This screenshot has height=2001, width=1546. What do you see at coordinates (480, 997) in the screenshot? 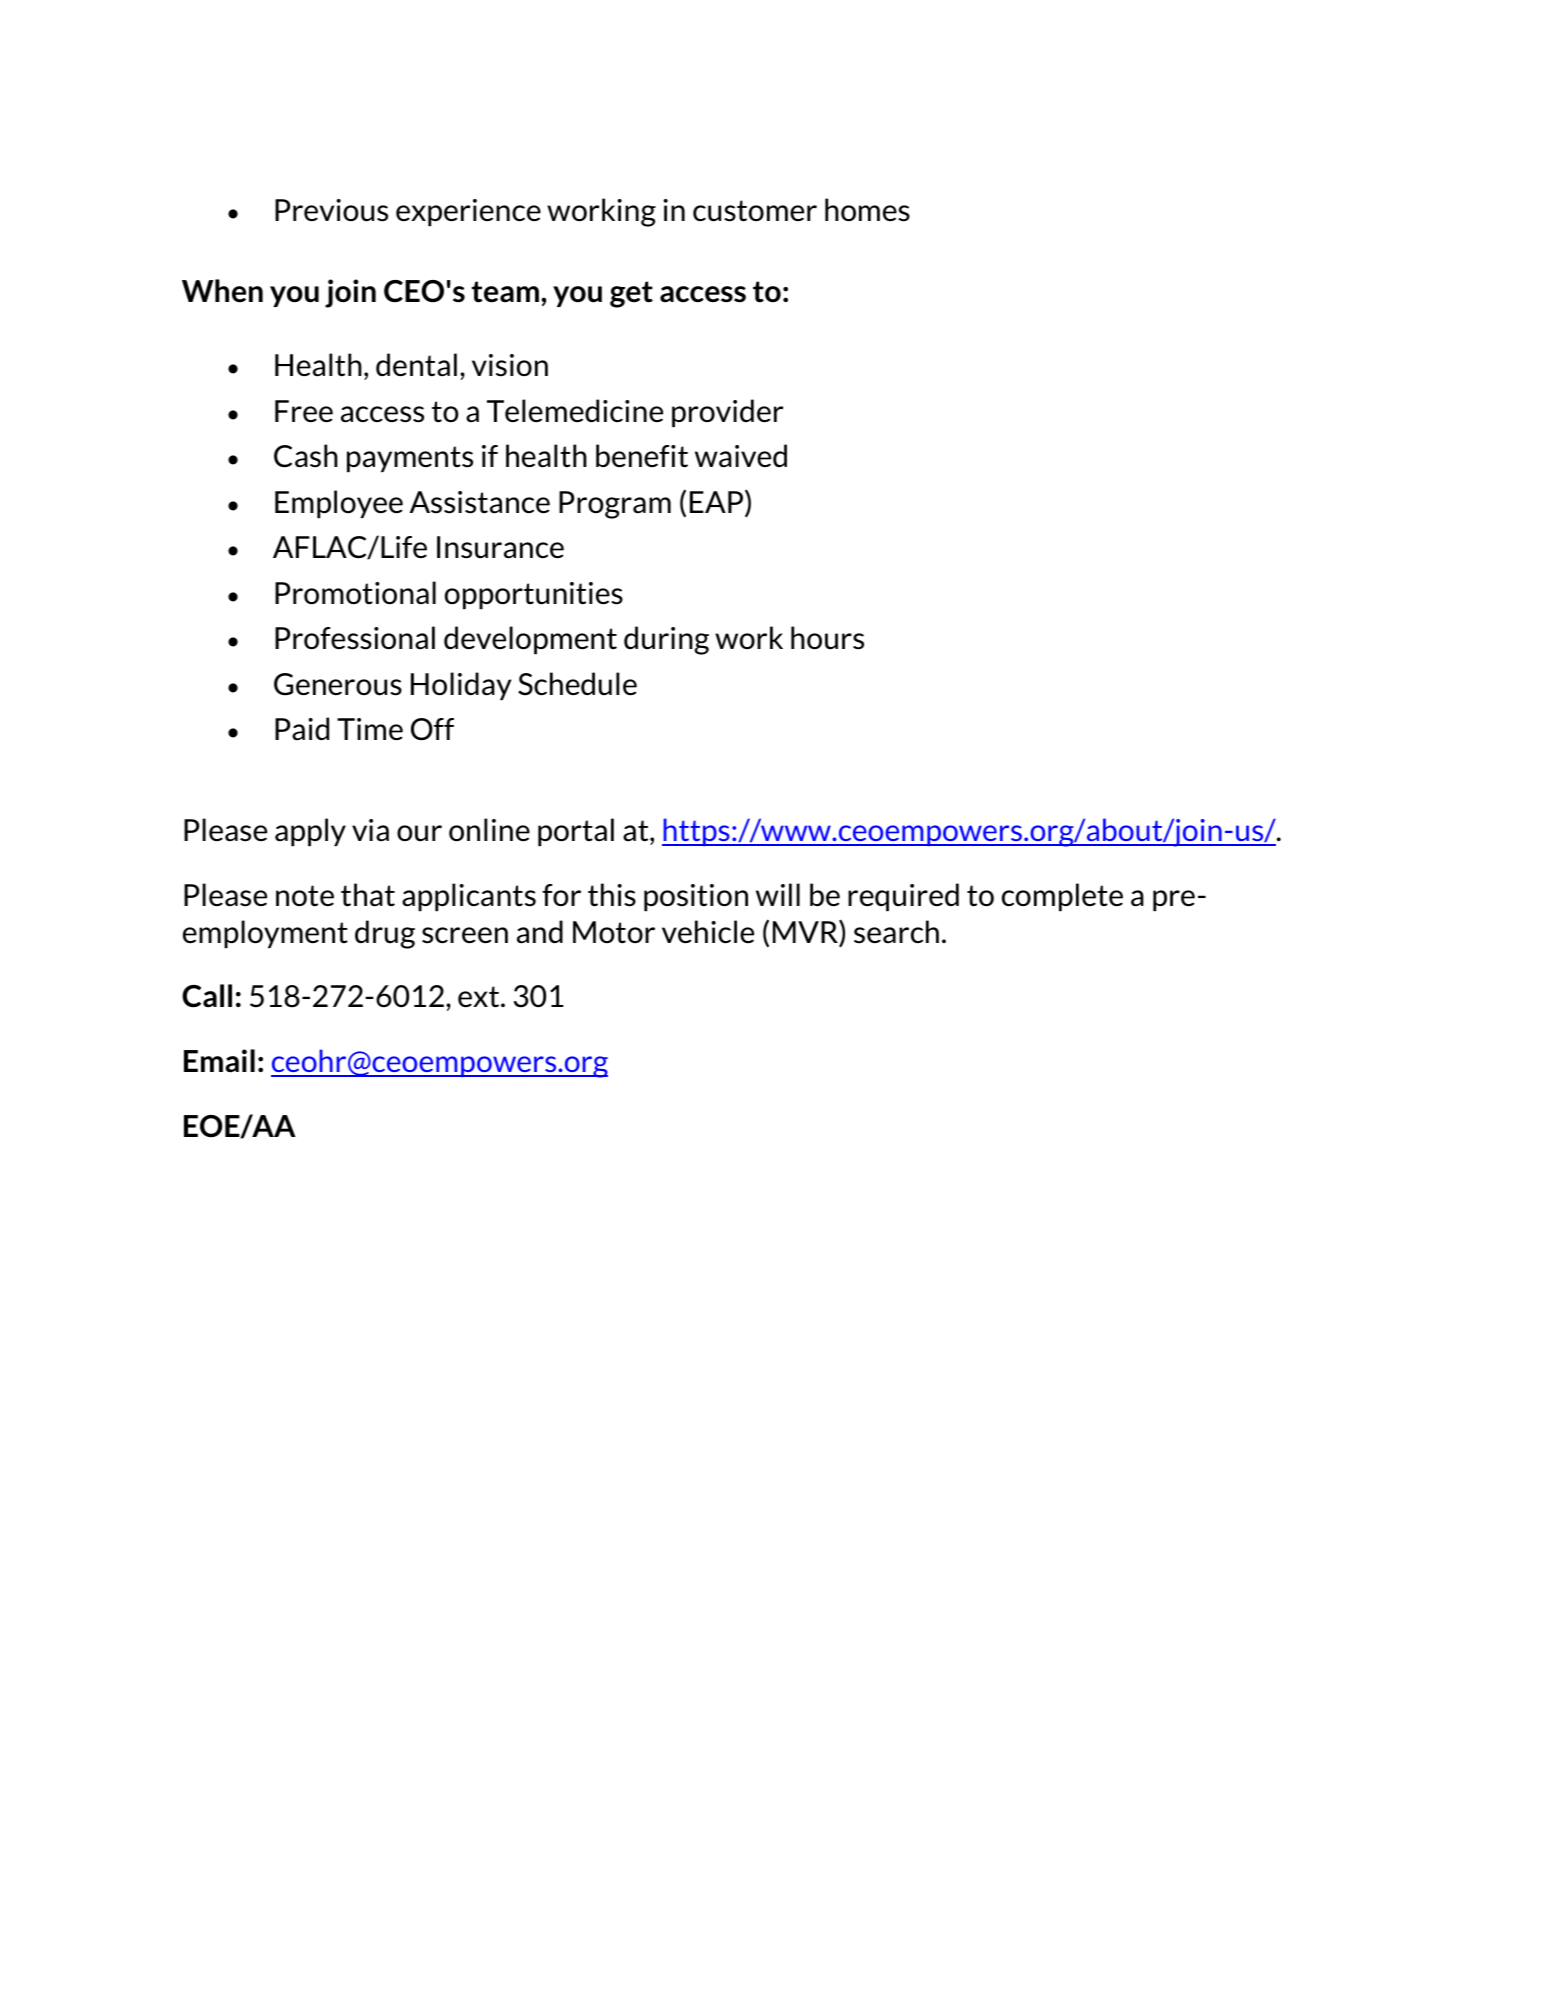
I see `ext` at bounding box center [480, 997].
